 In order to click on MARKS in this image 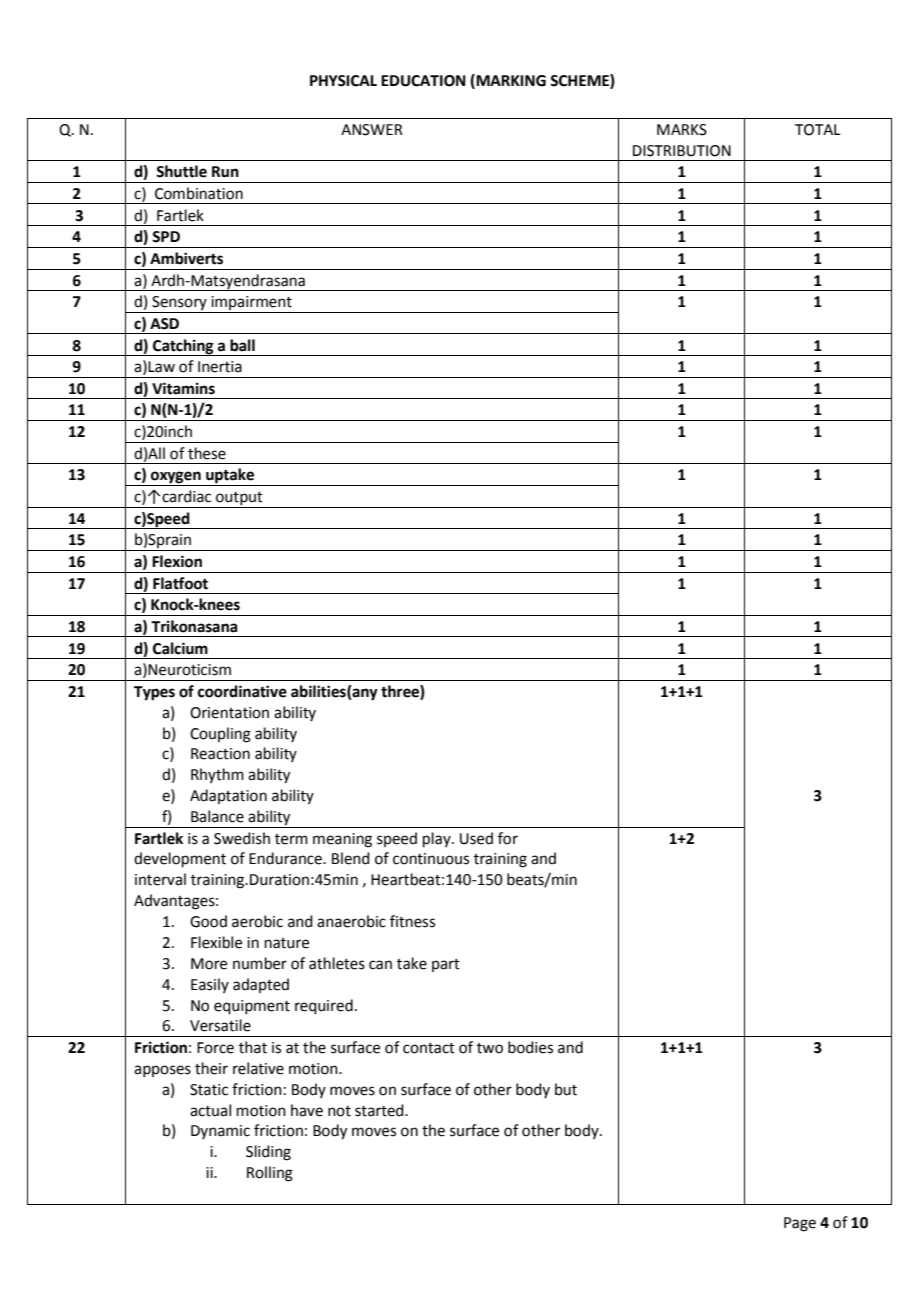, I will do `click(682, 130)`.
